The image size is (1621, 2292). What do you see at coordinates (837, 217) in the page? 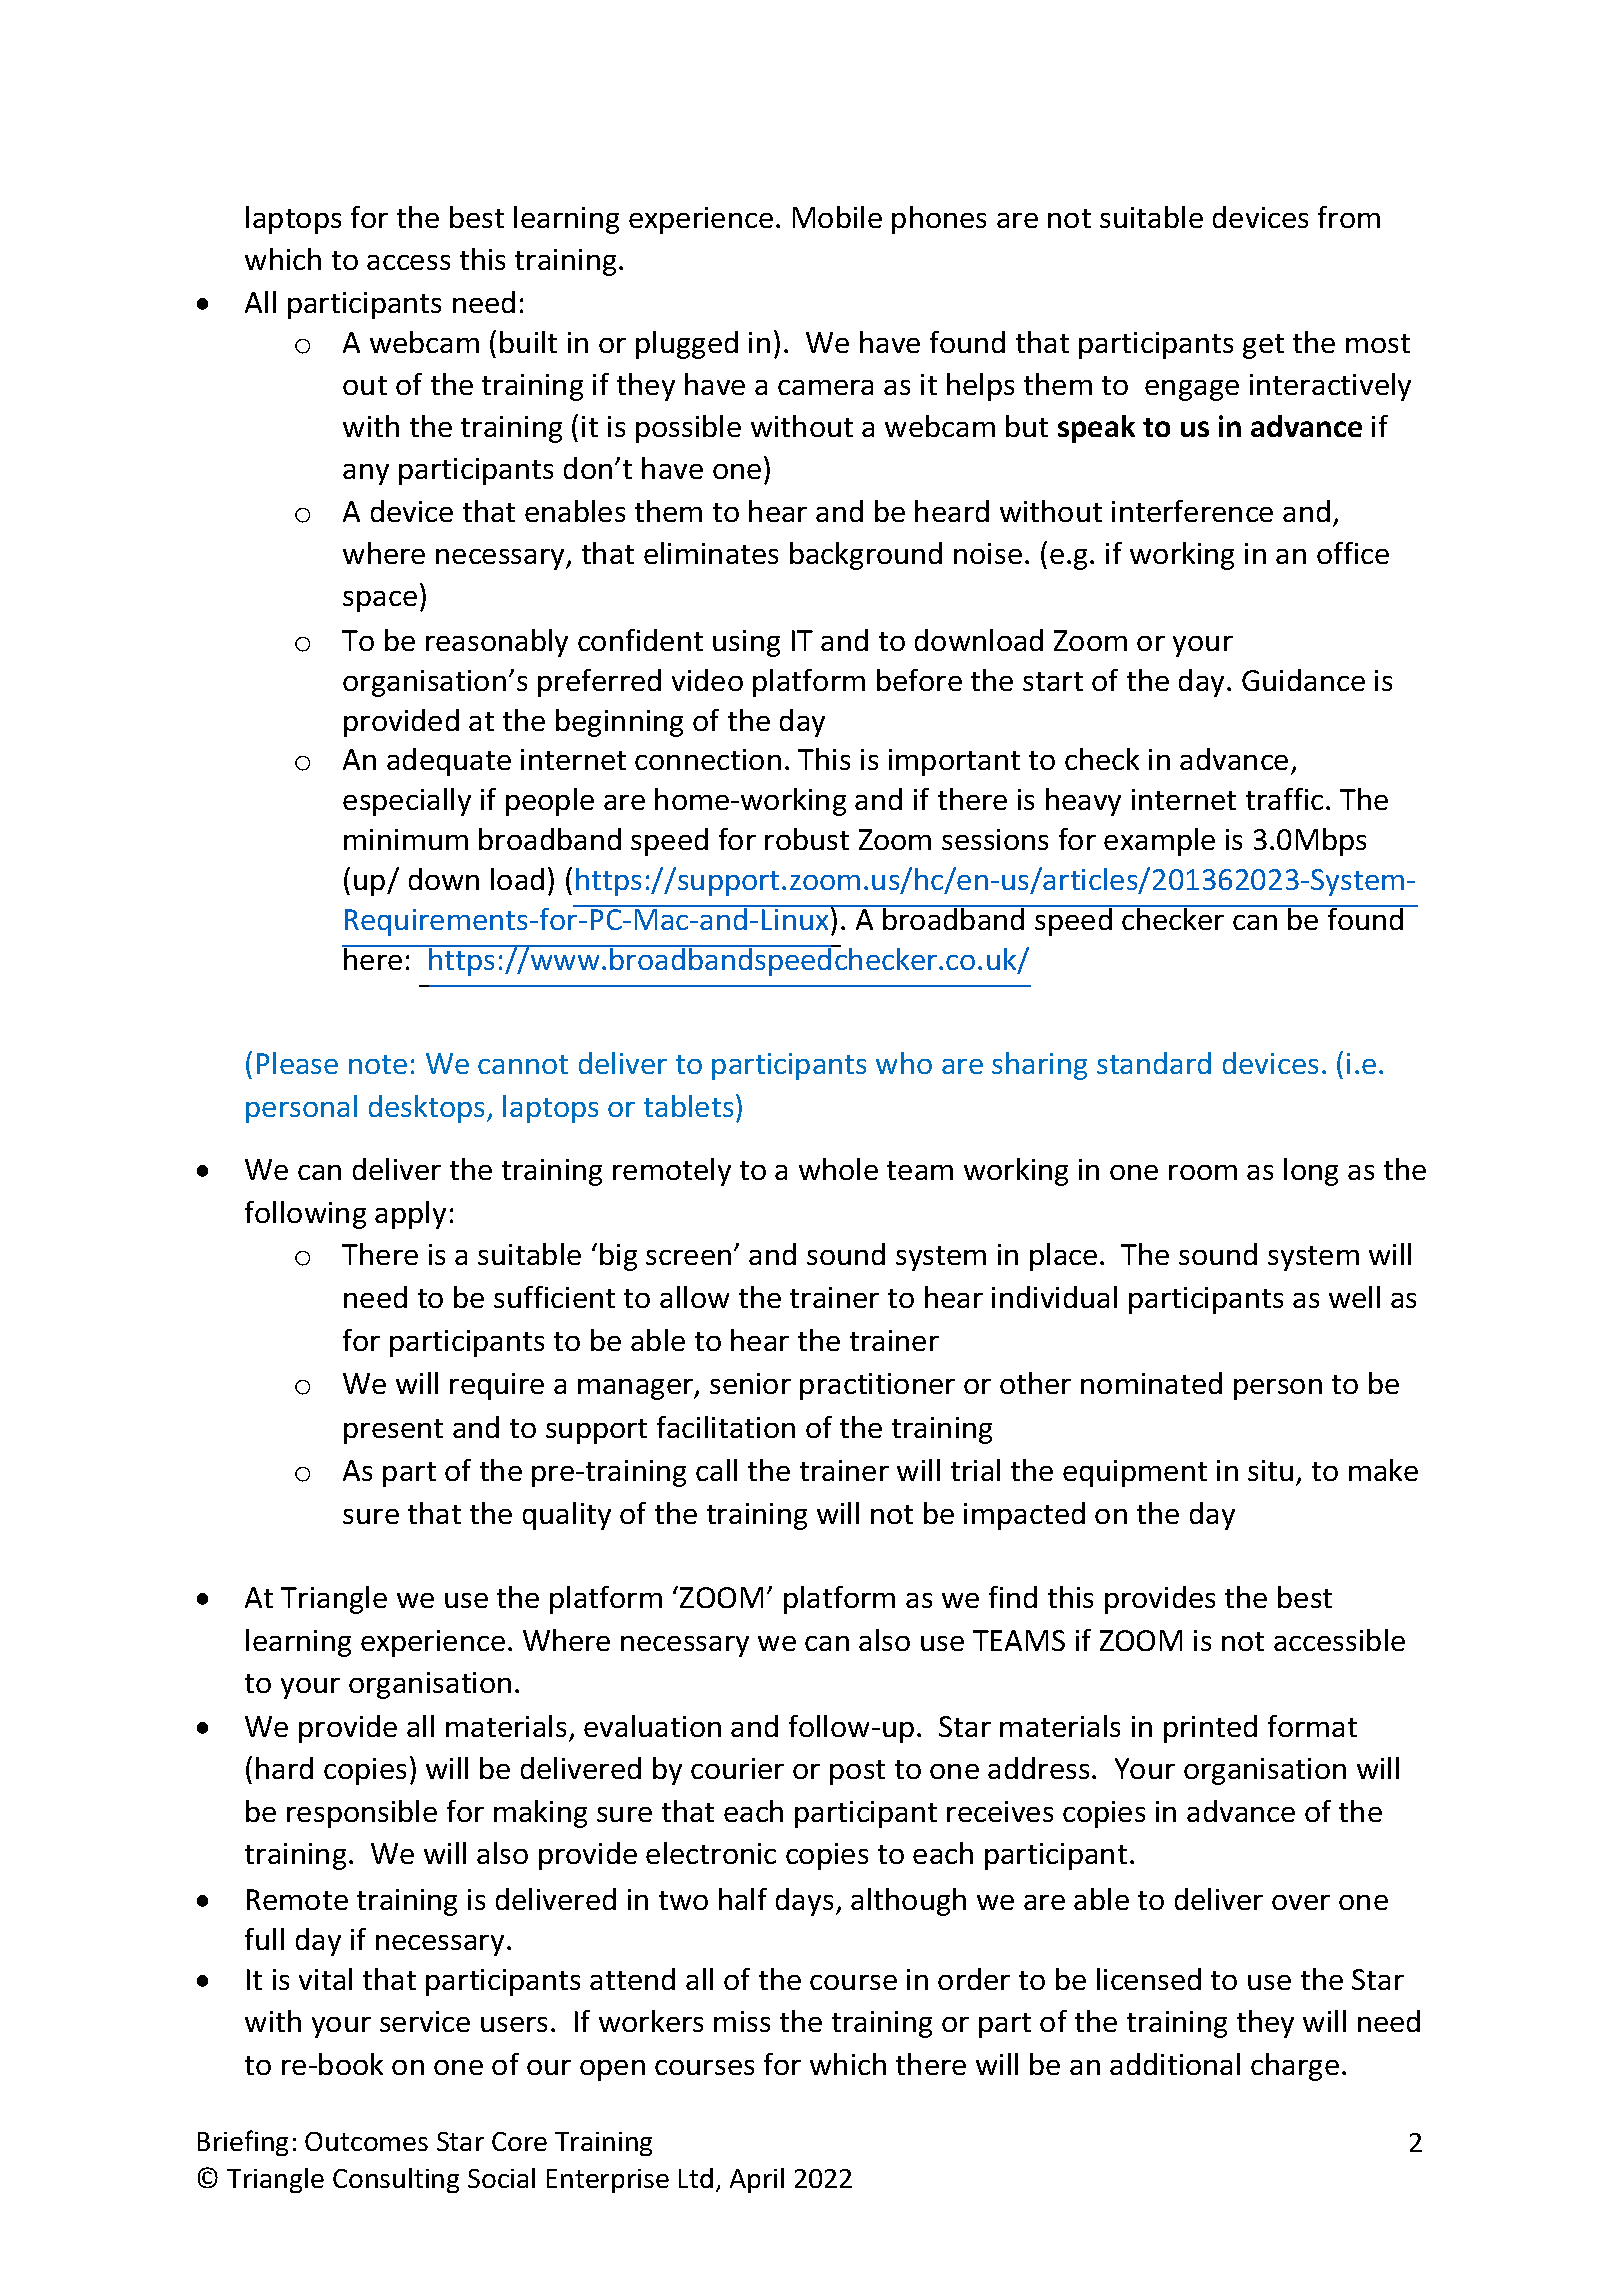
I see `Mobile` at bounding box center [837, 217].
